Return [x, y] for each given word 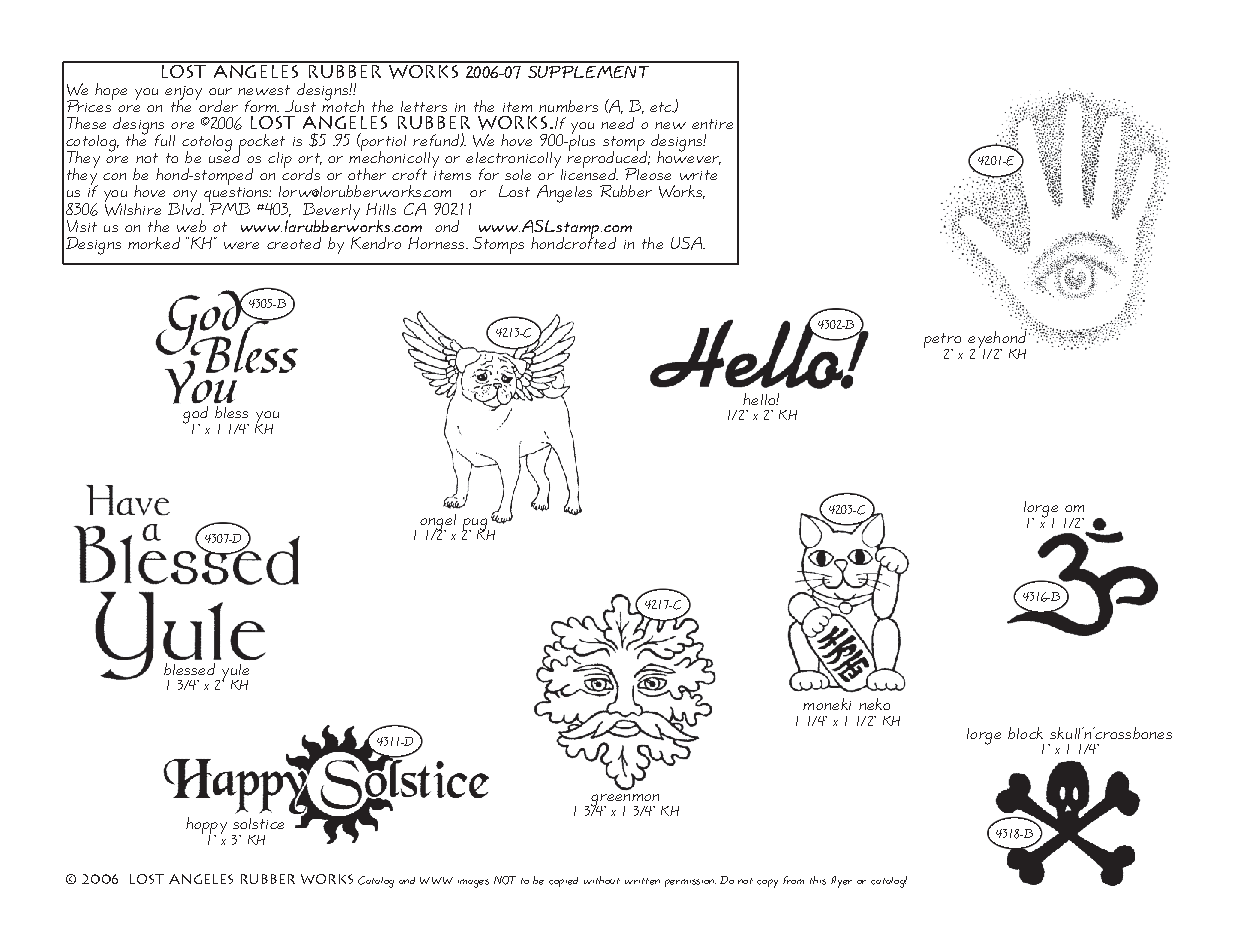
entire [712, 124]
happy [206, 827]
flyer [841, 882]
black [1025, 733]
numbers [568, 106]
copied [563, 882]
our [220, 91]
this [818, 880]
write [698, 175]
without [602, 880]
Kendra [376, 243]
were [241, 245]
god [195, 416]
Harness [437, 243]
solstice [258, 823]
